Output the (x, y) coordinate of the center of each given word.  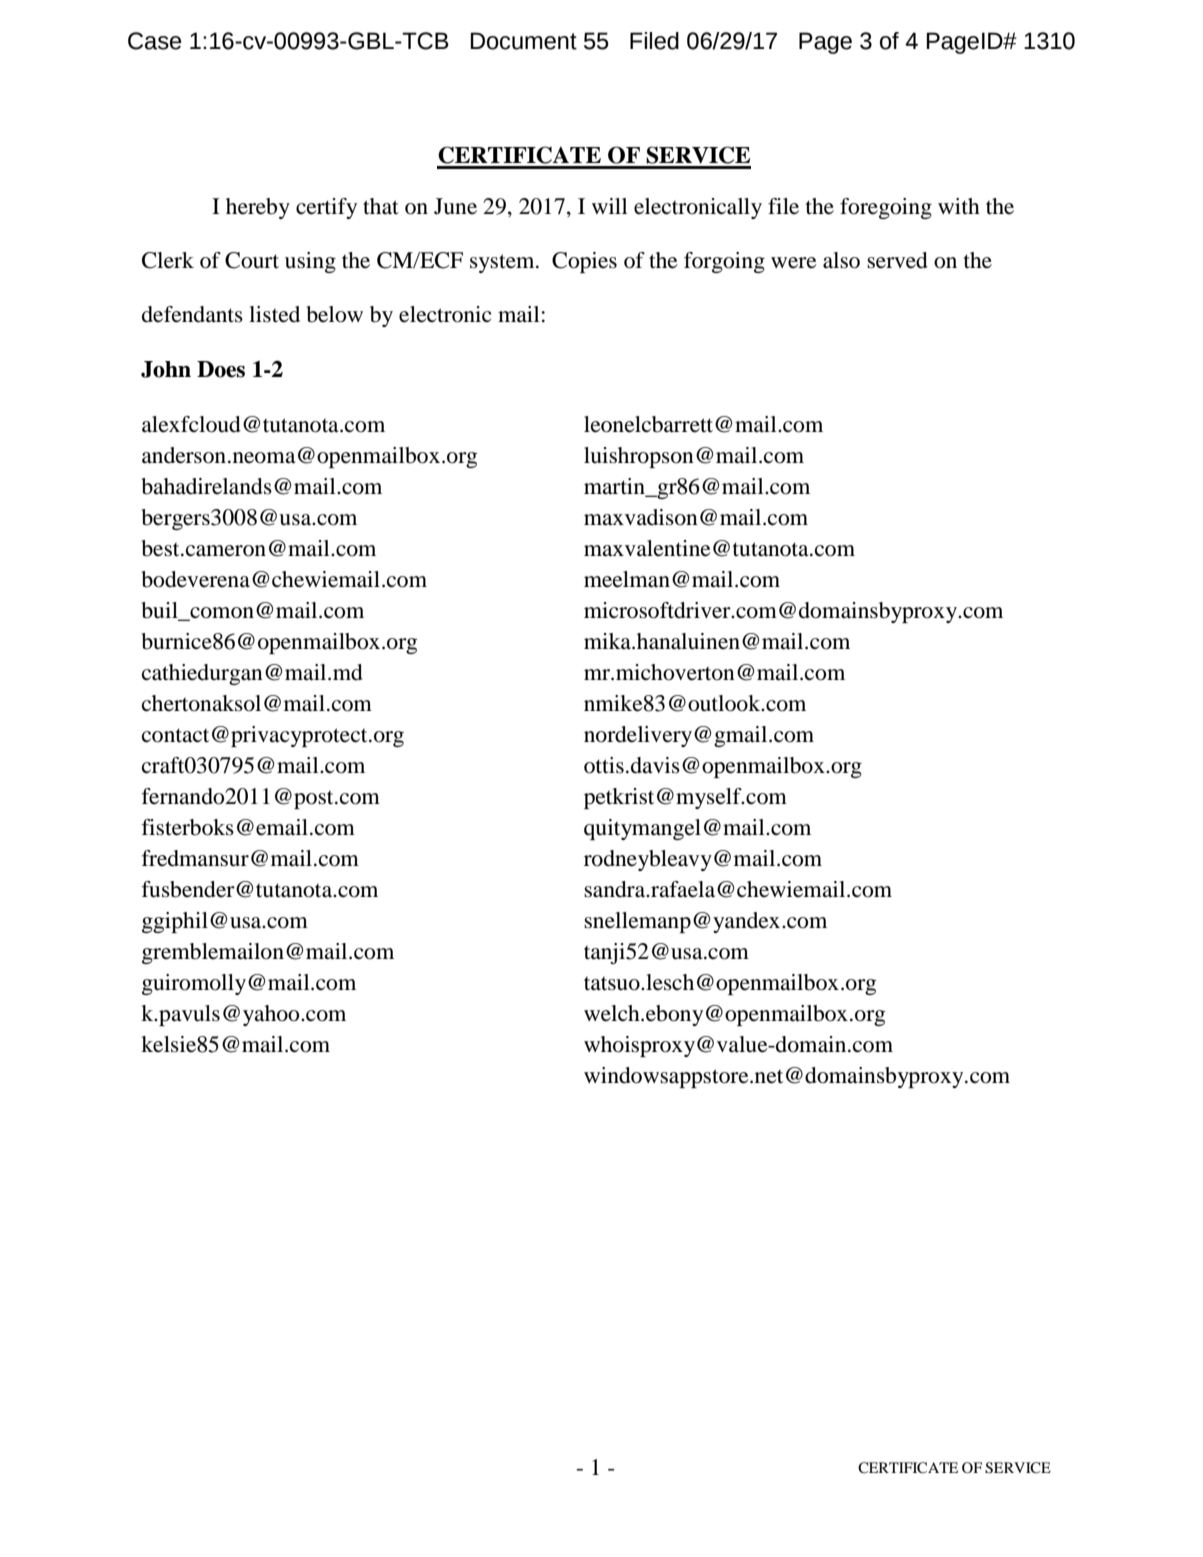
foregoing (886, 208)
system (503, 263)
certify (326, 208)
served (897, 260)
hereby (258, 208)
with (959, 206)
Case (154, 41)
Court (252, 260)
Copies (584, 262)
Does (221, 369)
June (455, 206)
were (794, 263)
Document (524, 41)
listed (274, 314)
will (609, 206)
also (841, 260)
